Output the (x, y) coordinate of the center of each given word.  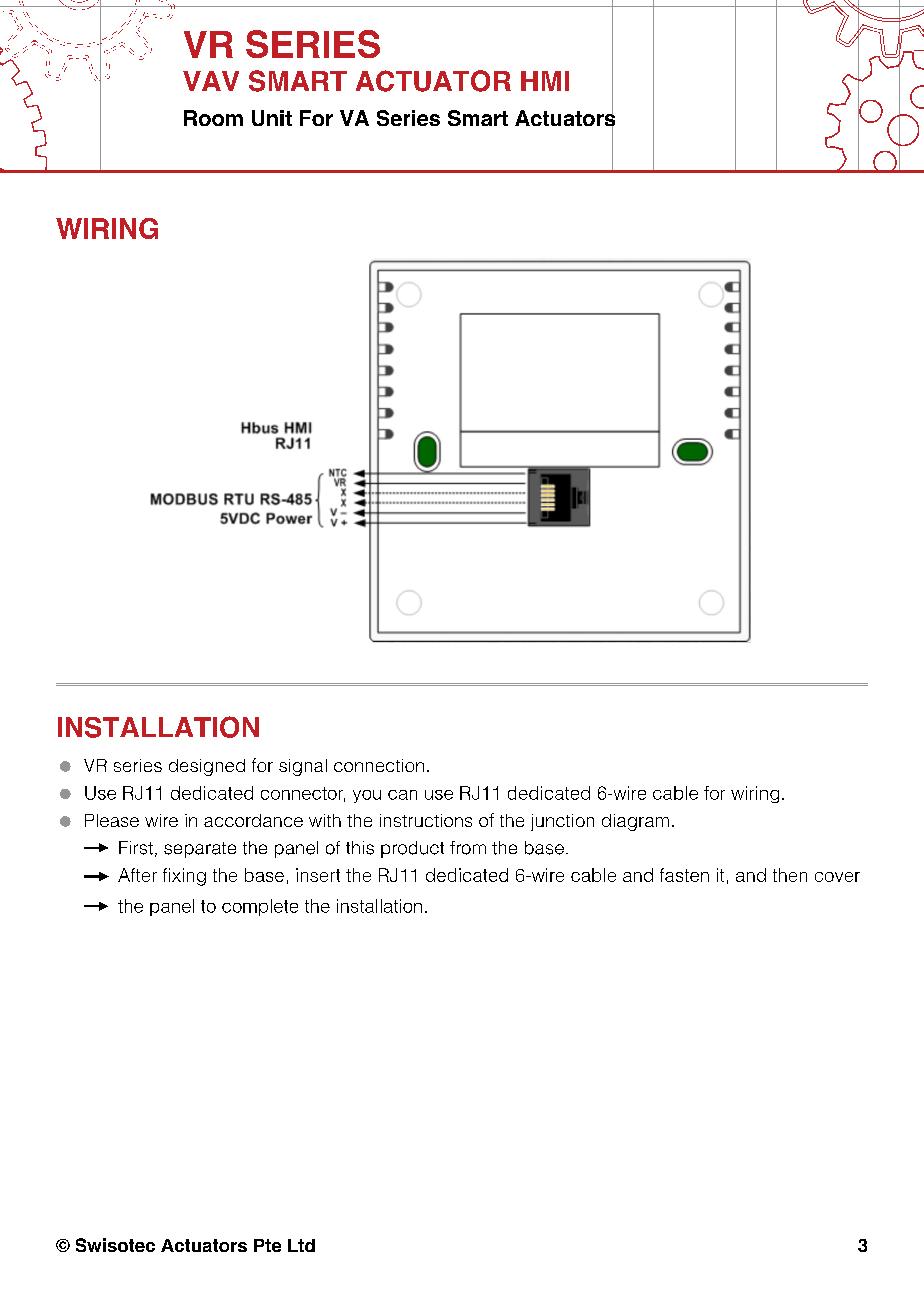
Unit (272, 118)
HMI (545, 81)
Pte (267, 1245)
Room (213, 118)
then (790, 875)
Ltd (301, 1245)
